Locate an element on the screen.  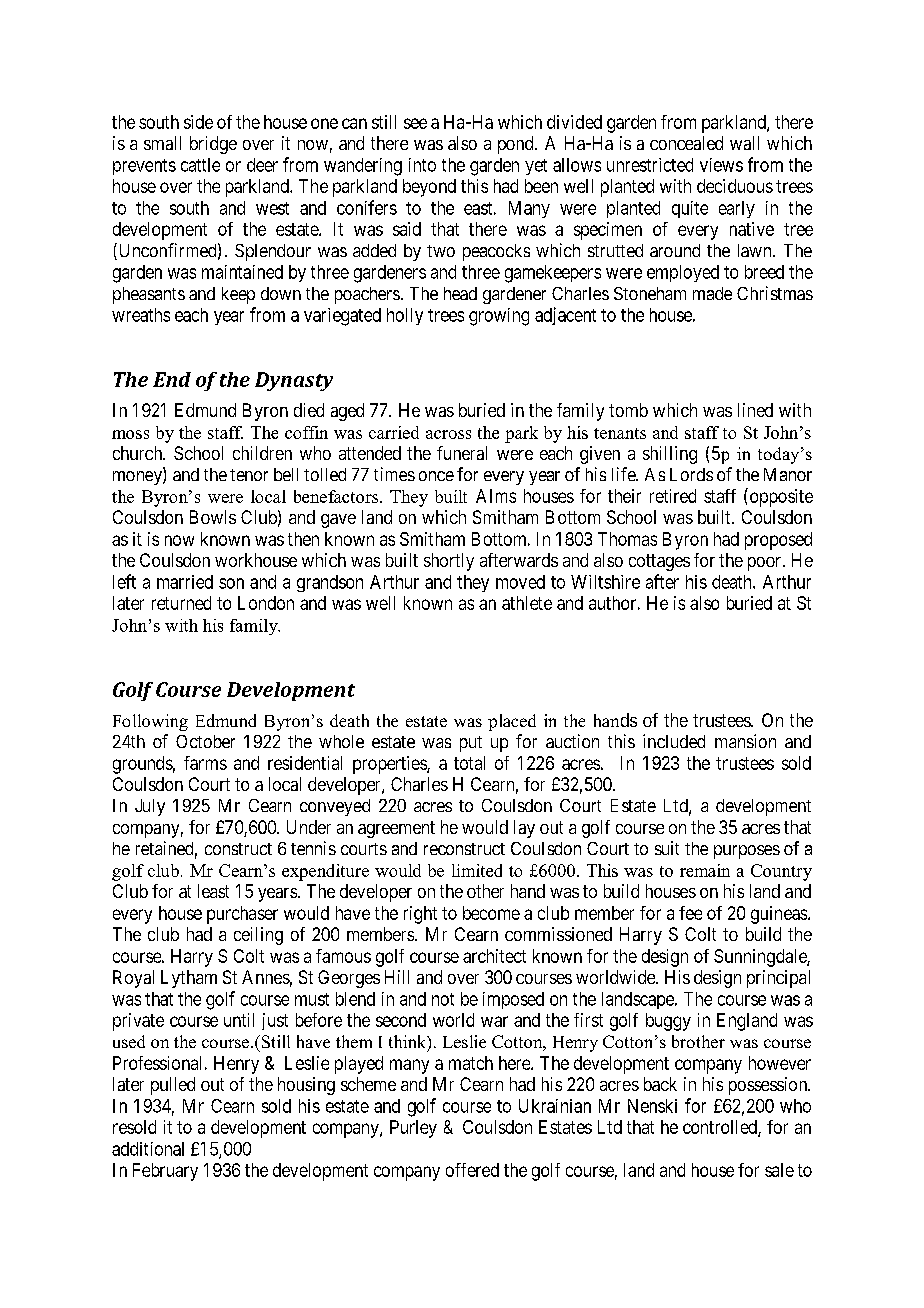
funeral is located at coordinates (462, 453).
